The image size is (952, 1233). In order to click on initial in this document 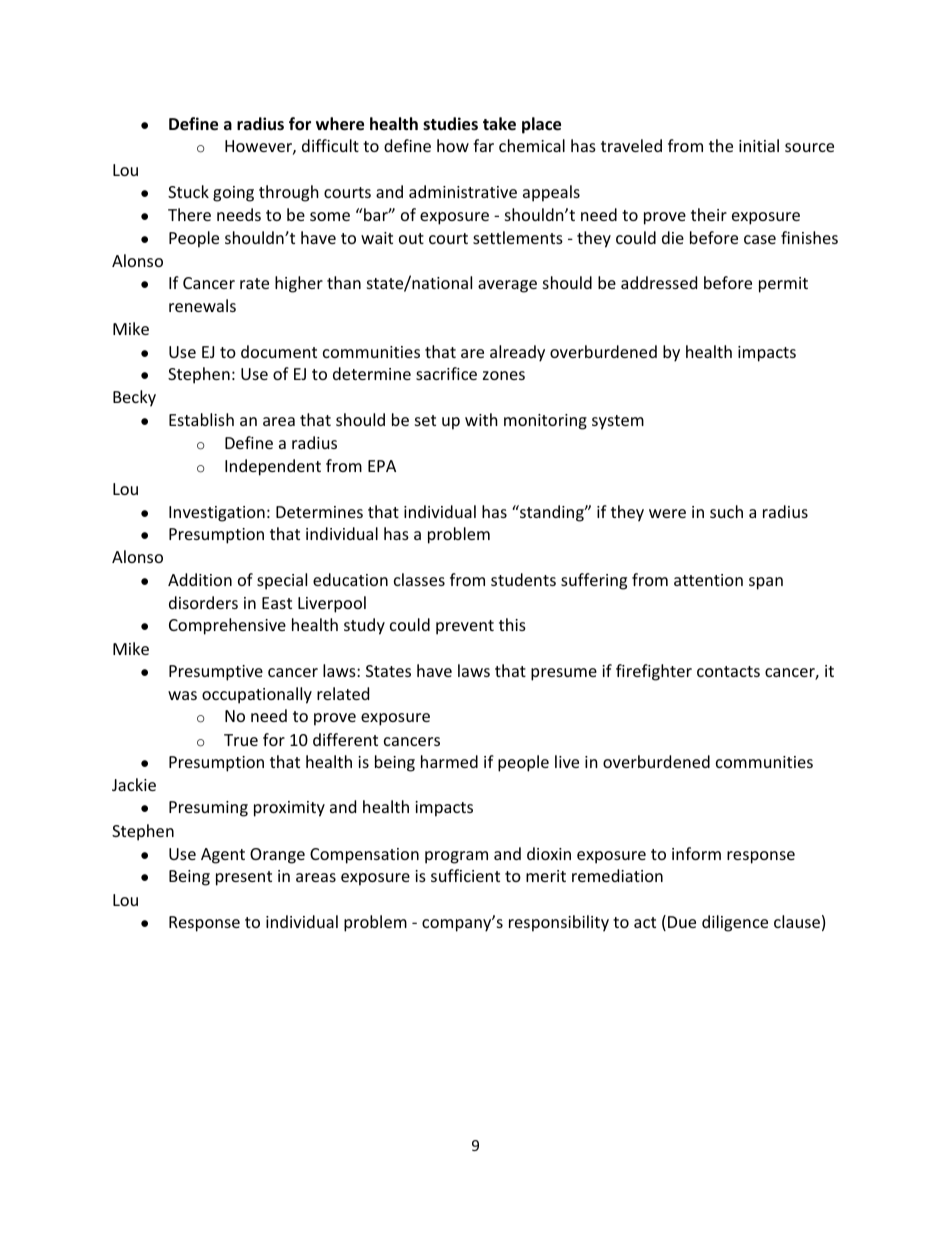, I will do `click(759, 145)`.
